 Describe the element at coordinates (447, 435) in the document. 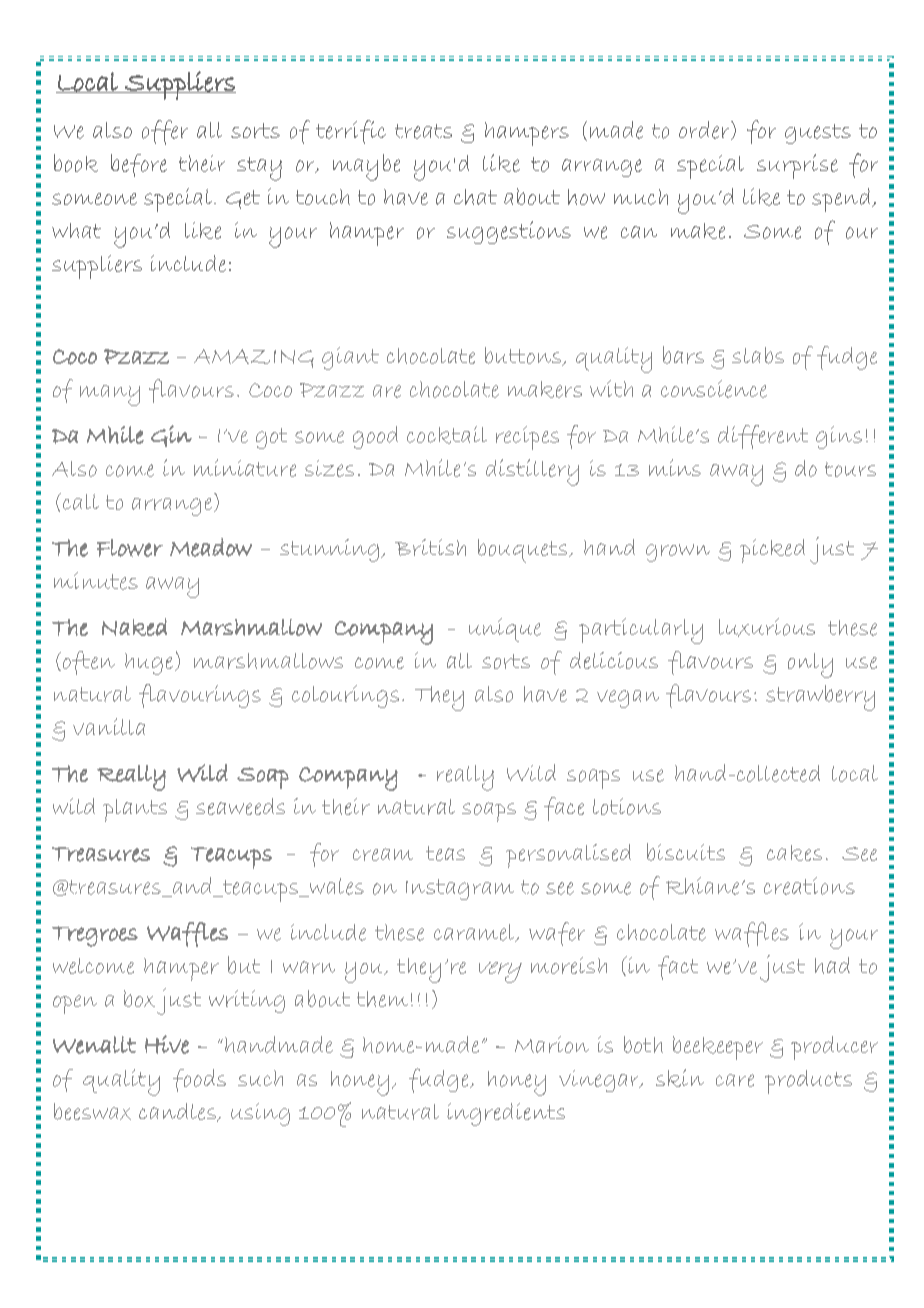

I see `cocktail` at that location.
